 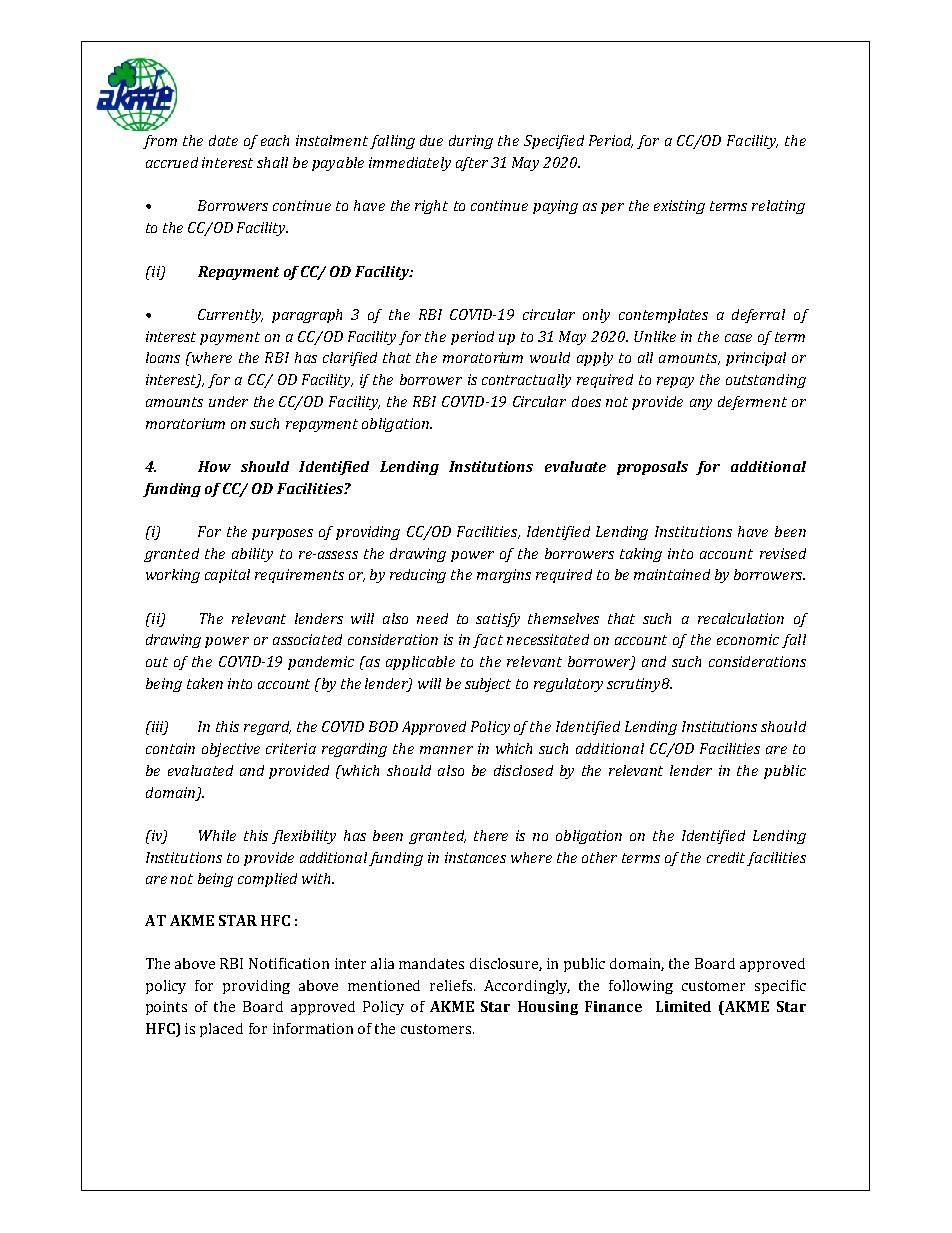 What do you see at coordinates (726, 857) in the screenshot?
I see `credit` at bounding box center [726, 857].
